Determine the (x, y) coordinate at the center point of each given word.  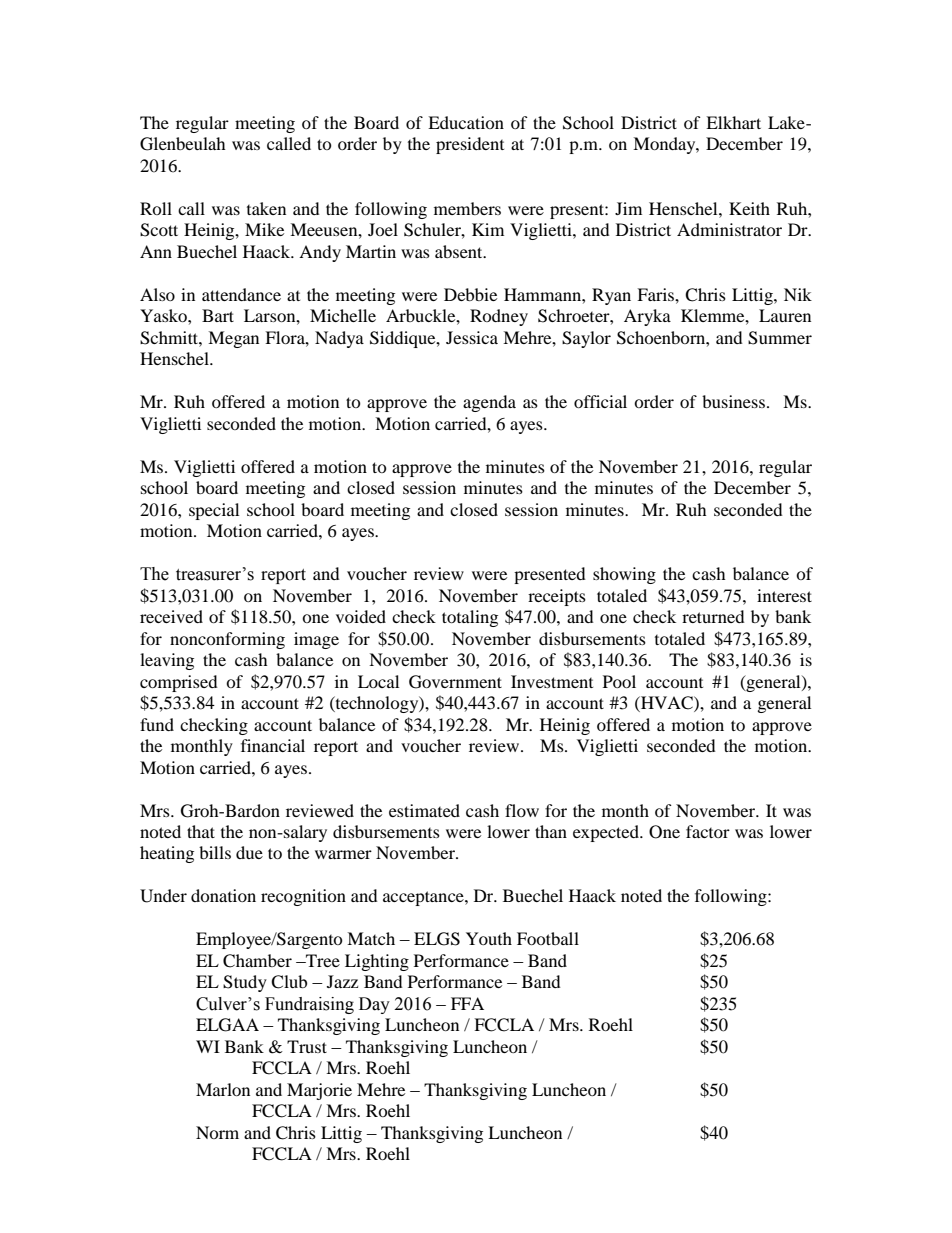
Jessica (472, 337)
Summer (780, 338)
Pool (619, 681)
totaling (470, 618)
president (470, 145)
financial (273, 745)
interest (784, 595)
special (214, 511)
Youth (489, 938)
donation (223, 895)
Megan (233, 339)
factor (708, 831)
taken (266, 208)
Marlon (223, 1089)
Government (455, 682)
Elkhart (733, 122)
